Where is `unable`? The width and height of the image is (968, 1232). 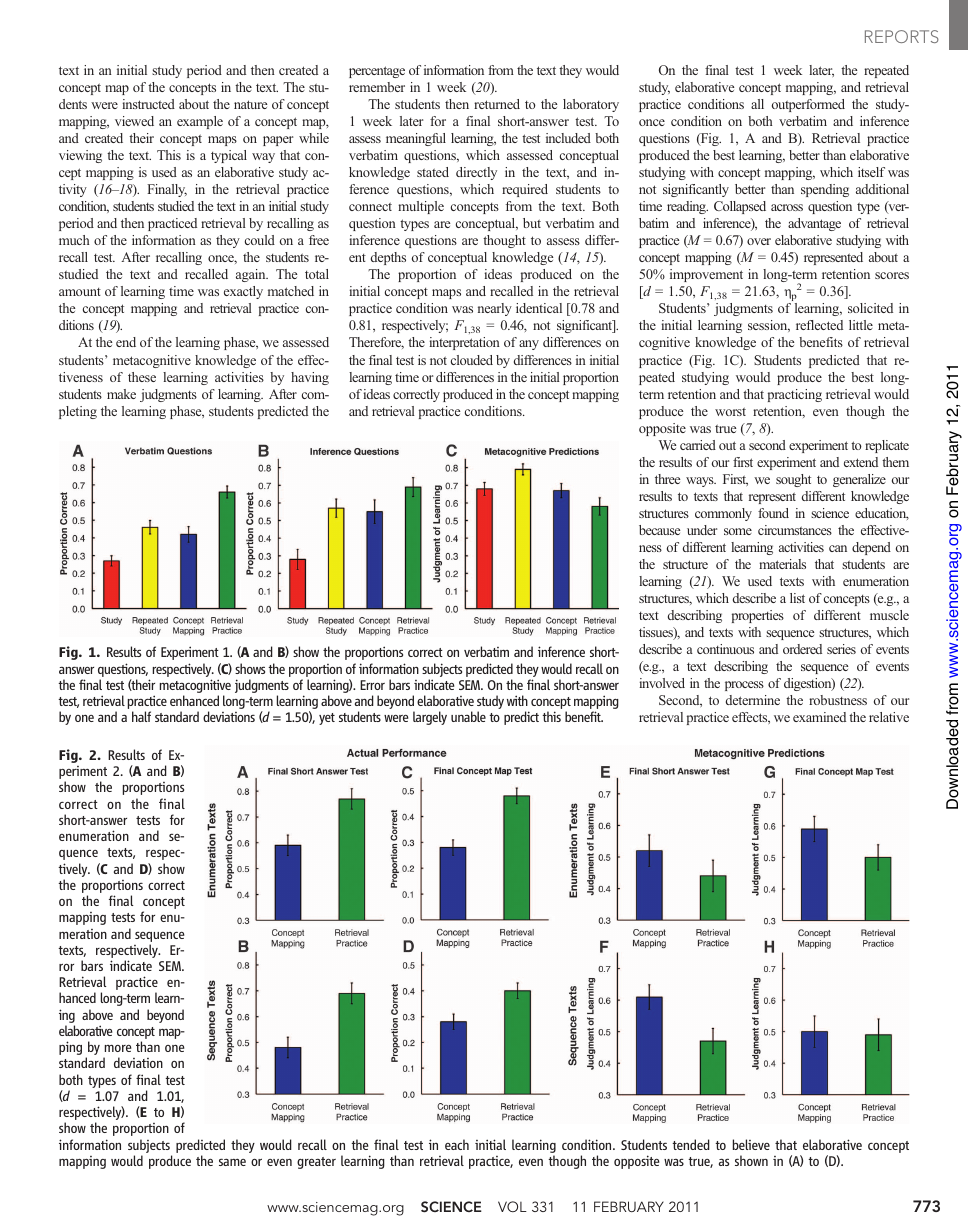 unable is located at coordinates (468, 716).
